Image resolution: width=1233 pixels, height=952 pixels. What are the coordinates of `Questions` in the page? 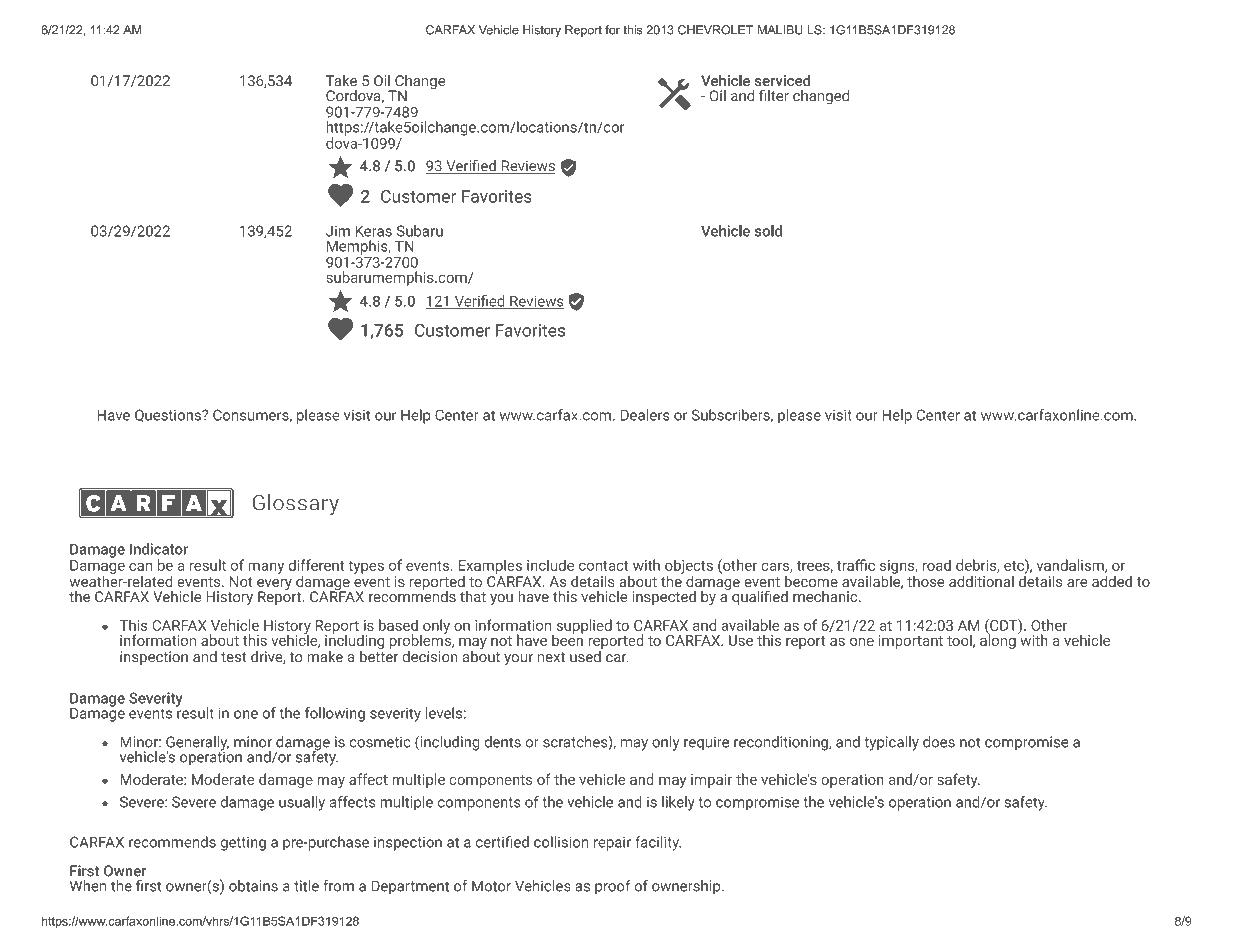 It's located at (169, 415).
